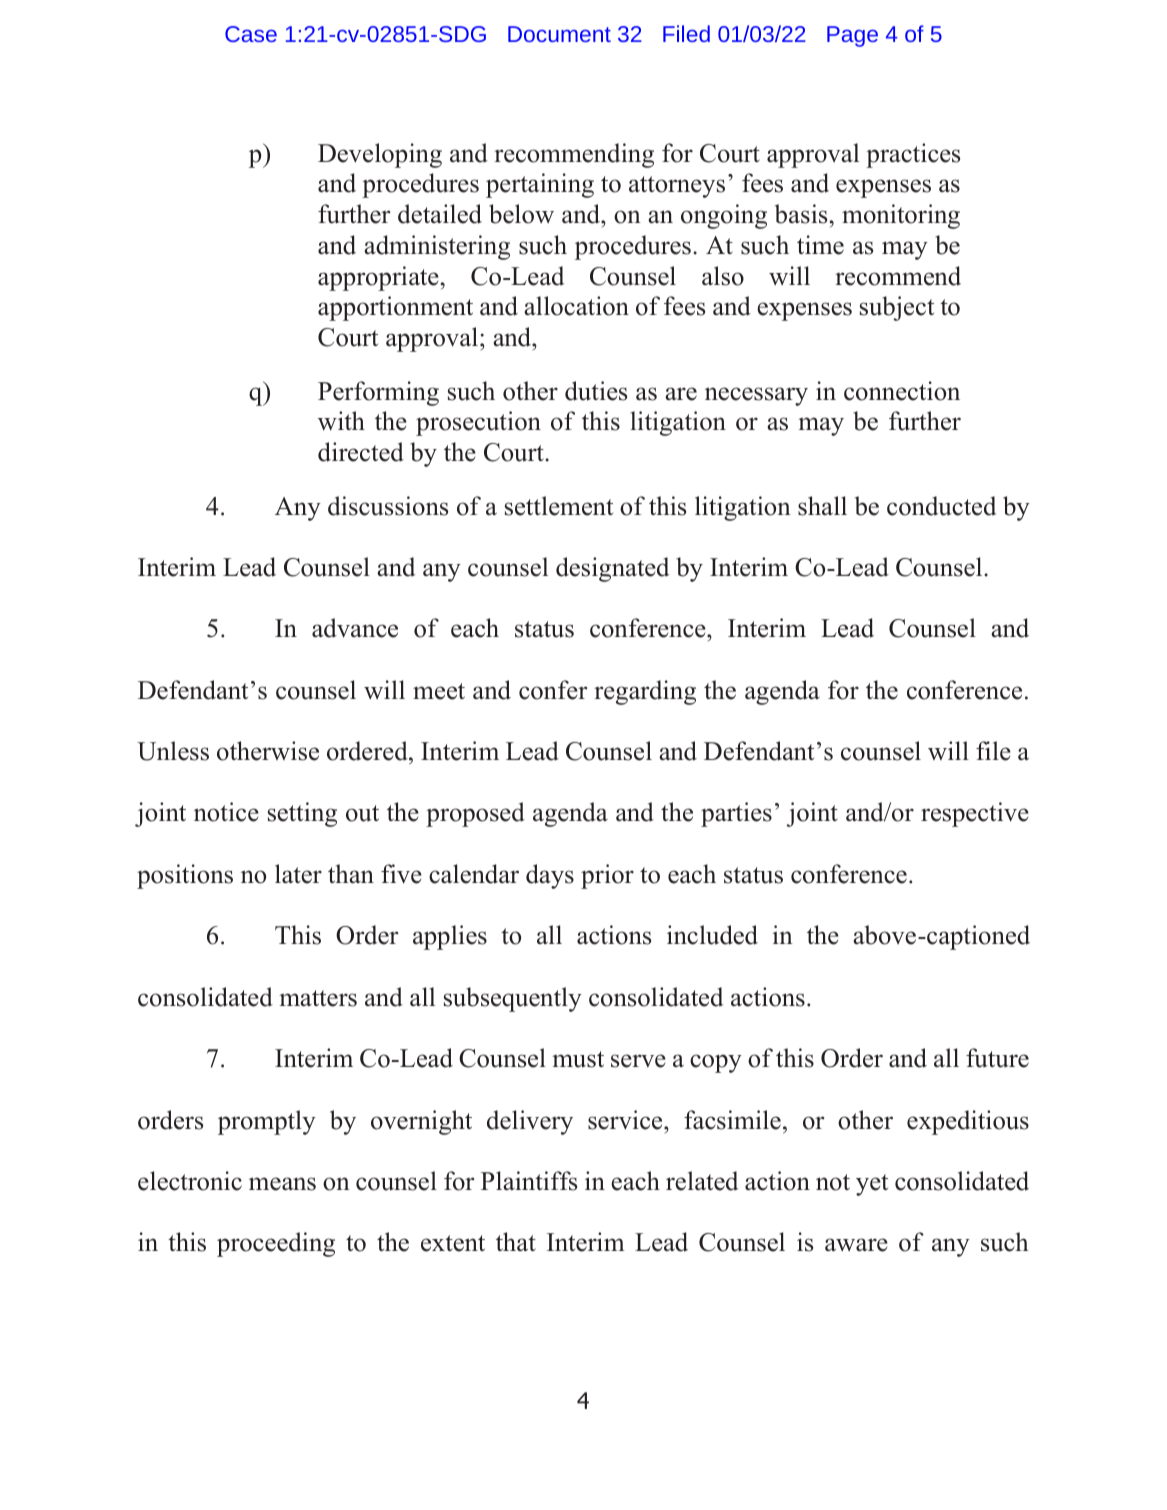 This screenshot has width=1167, height=1510. I want to click on means, so click(282, 1184).
